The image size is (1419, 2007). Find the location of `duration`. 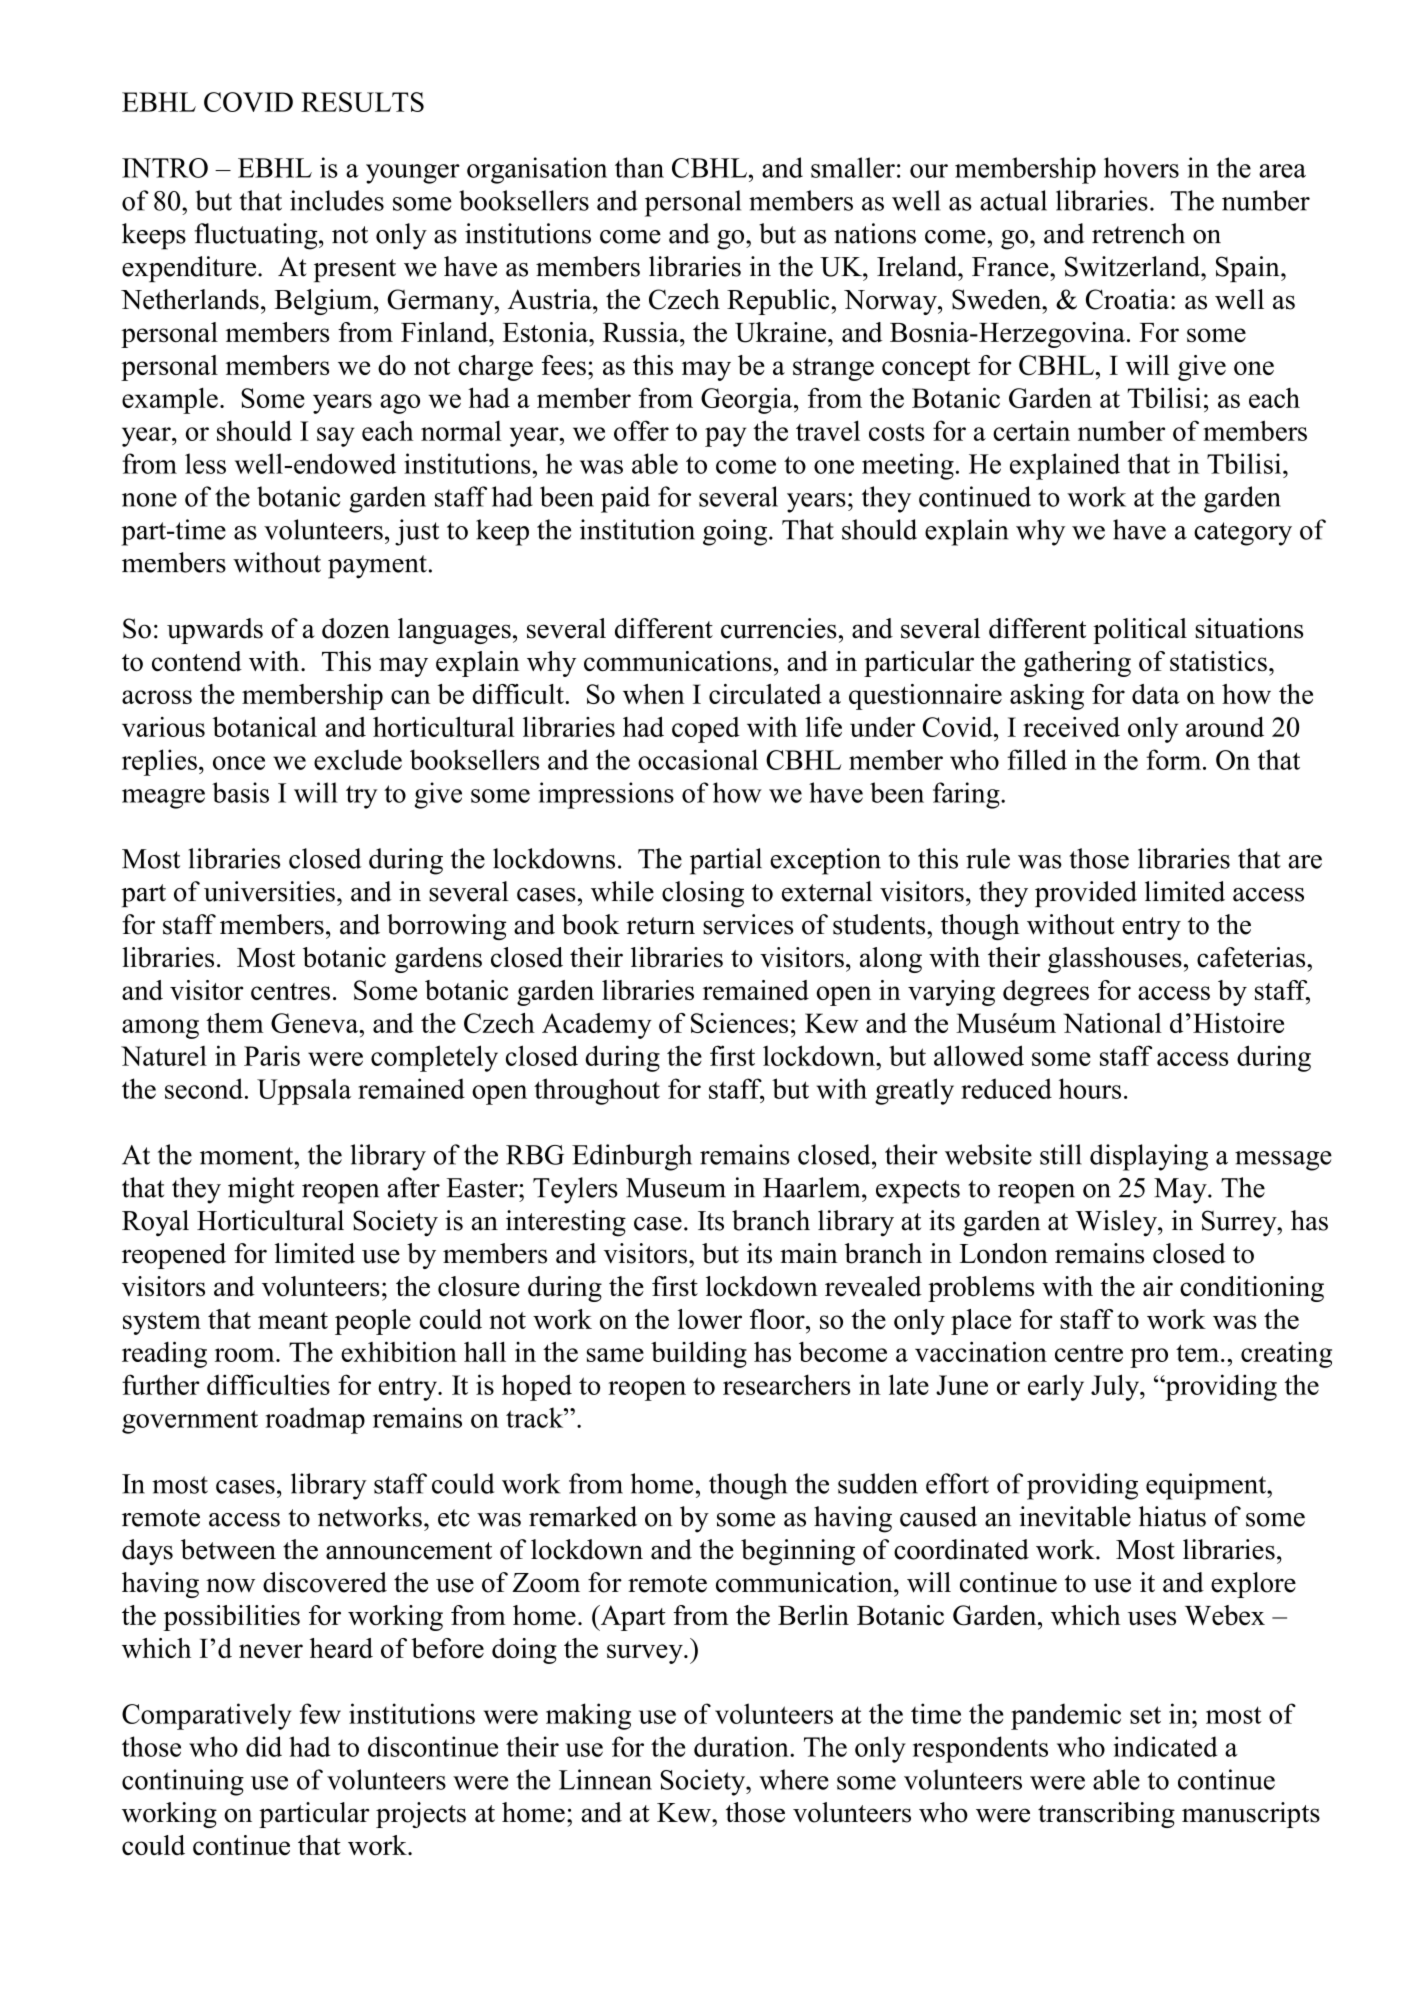

duration is located at coordinates (742, 1746).
